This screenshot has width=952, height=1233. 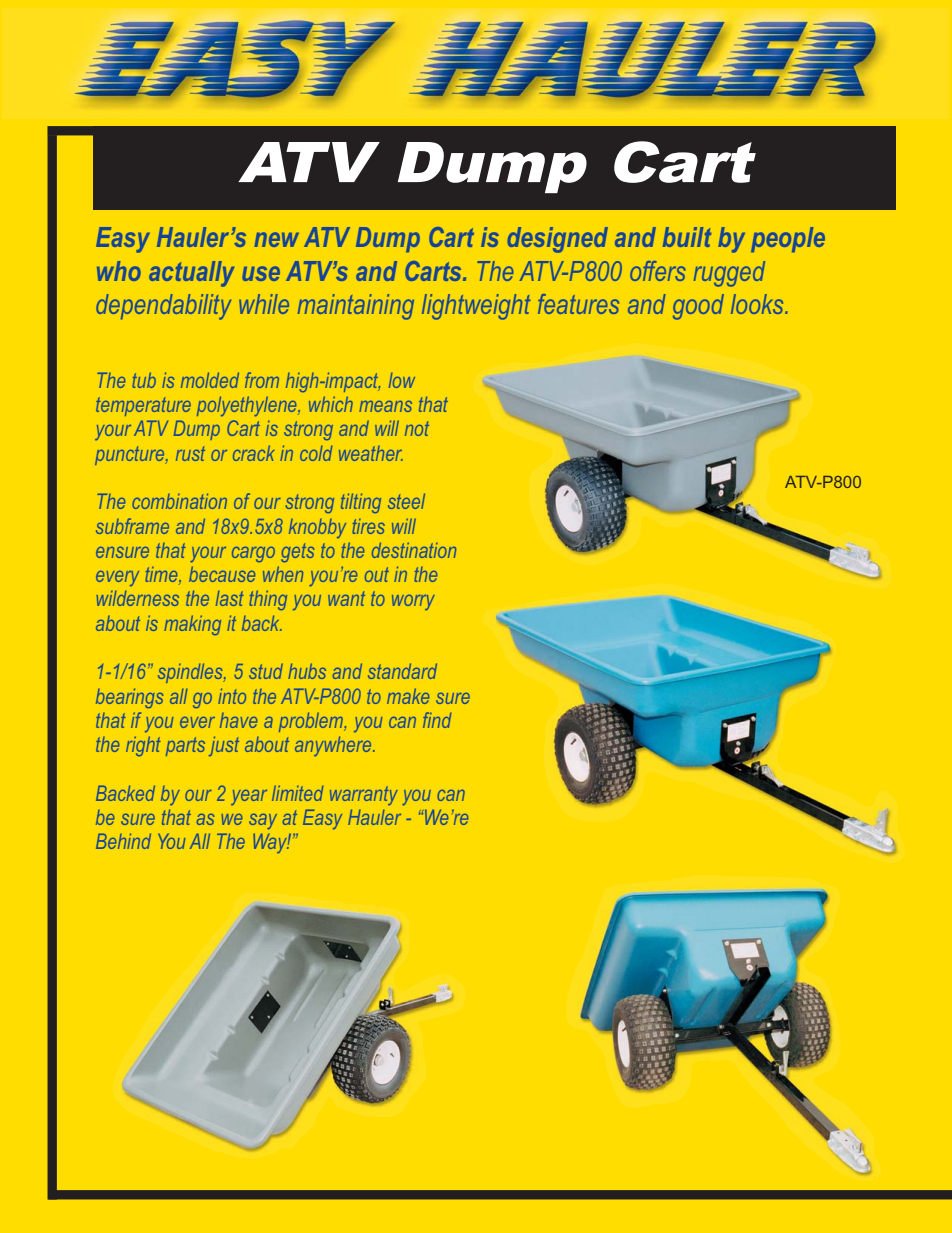 I want to click on into, so click(x=232, y=696).
